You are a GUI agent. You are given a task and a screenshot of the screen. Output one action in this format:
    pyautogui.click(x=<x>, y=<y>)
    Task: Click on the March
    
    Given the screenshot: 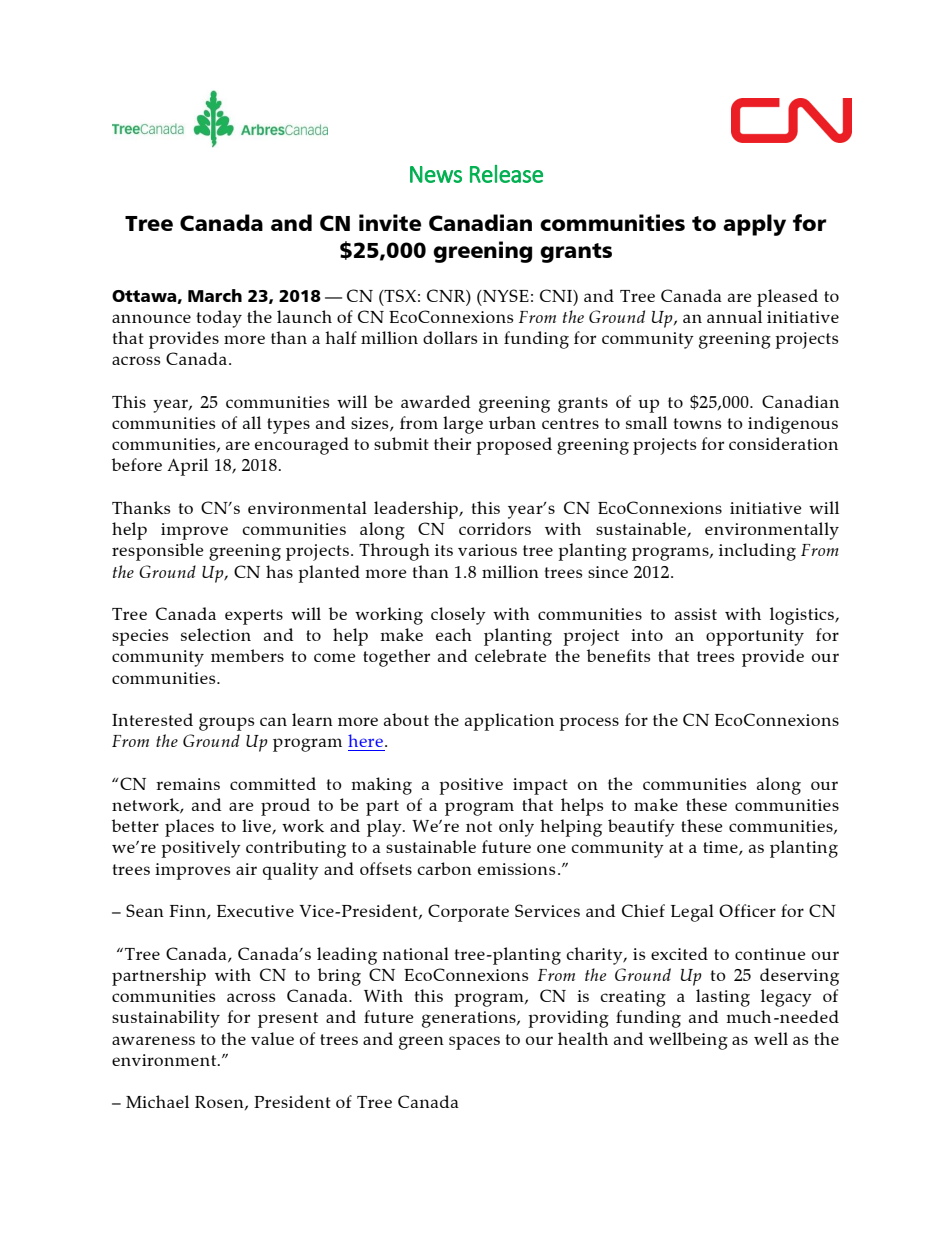 What is the action you would take?
    pyautogui.click(x=215, y=295)
